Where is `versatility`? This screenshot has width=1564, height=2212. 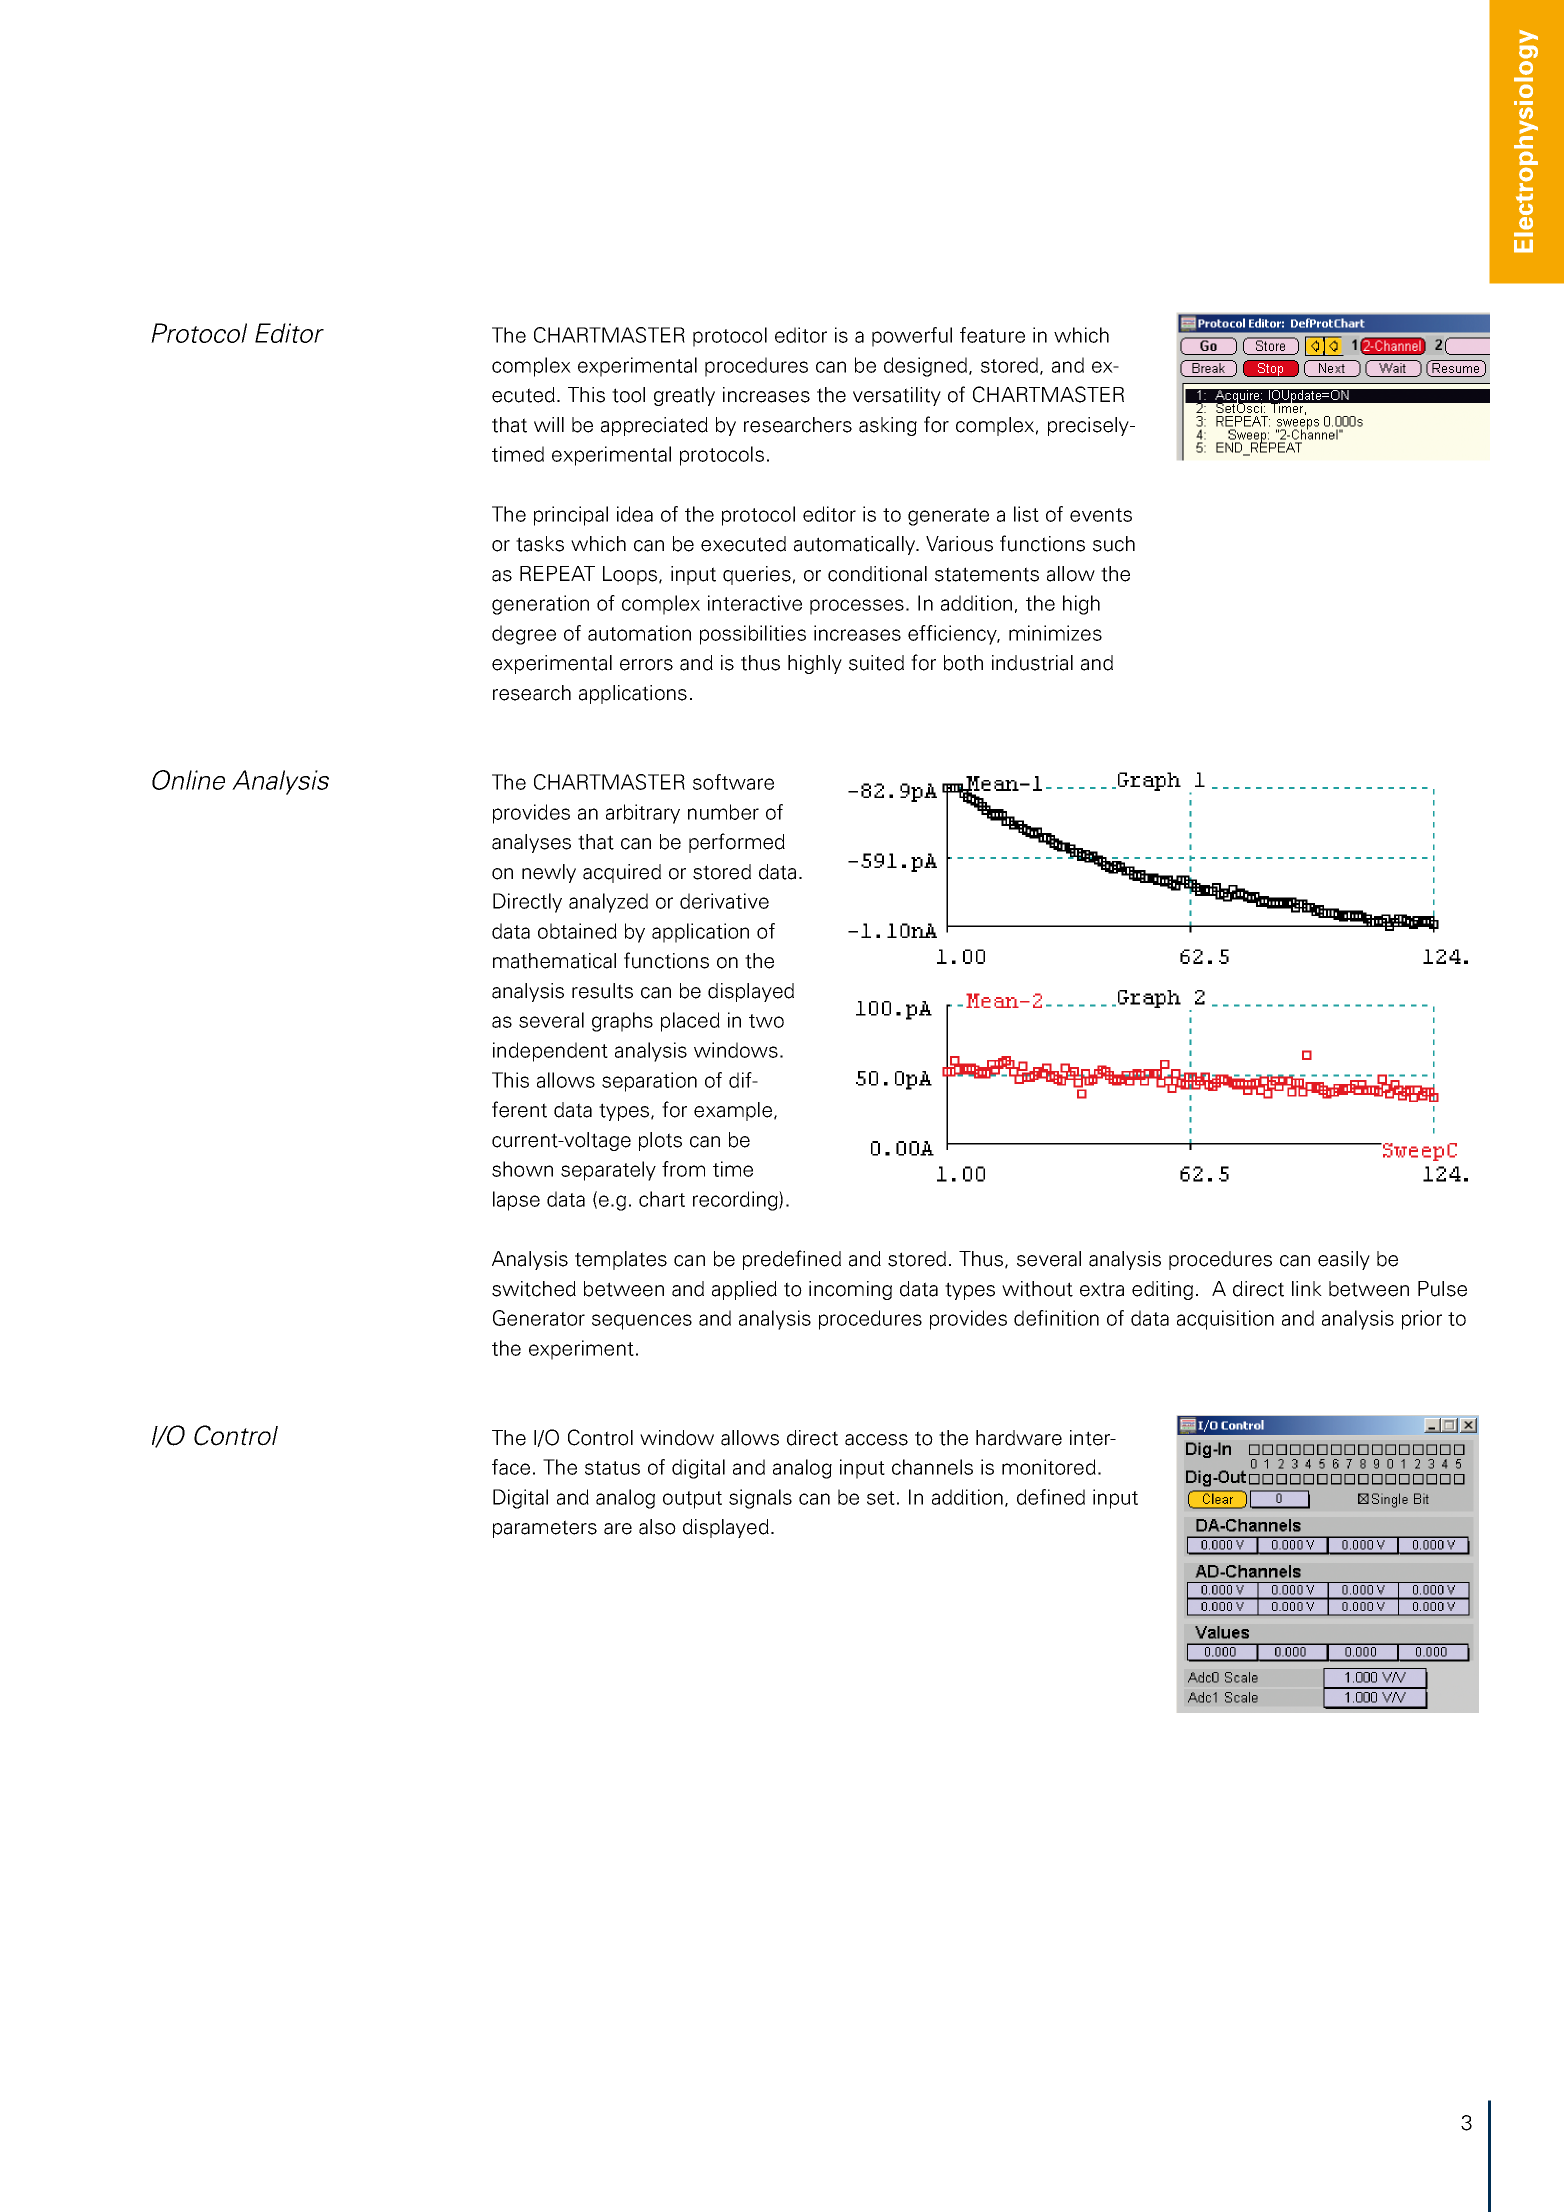 versatility is located at coordinates (897, 396).
